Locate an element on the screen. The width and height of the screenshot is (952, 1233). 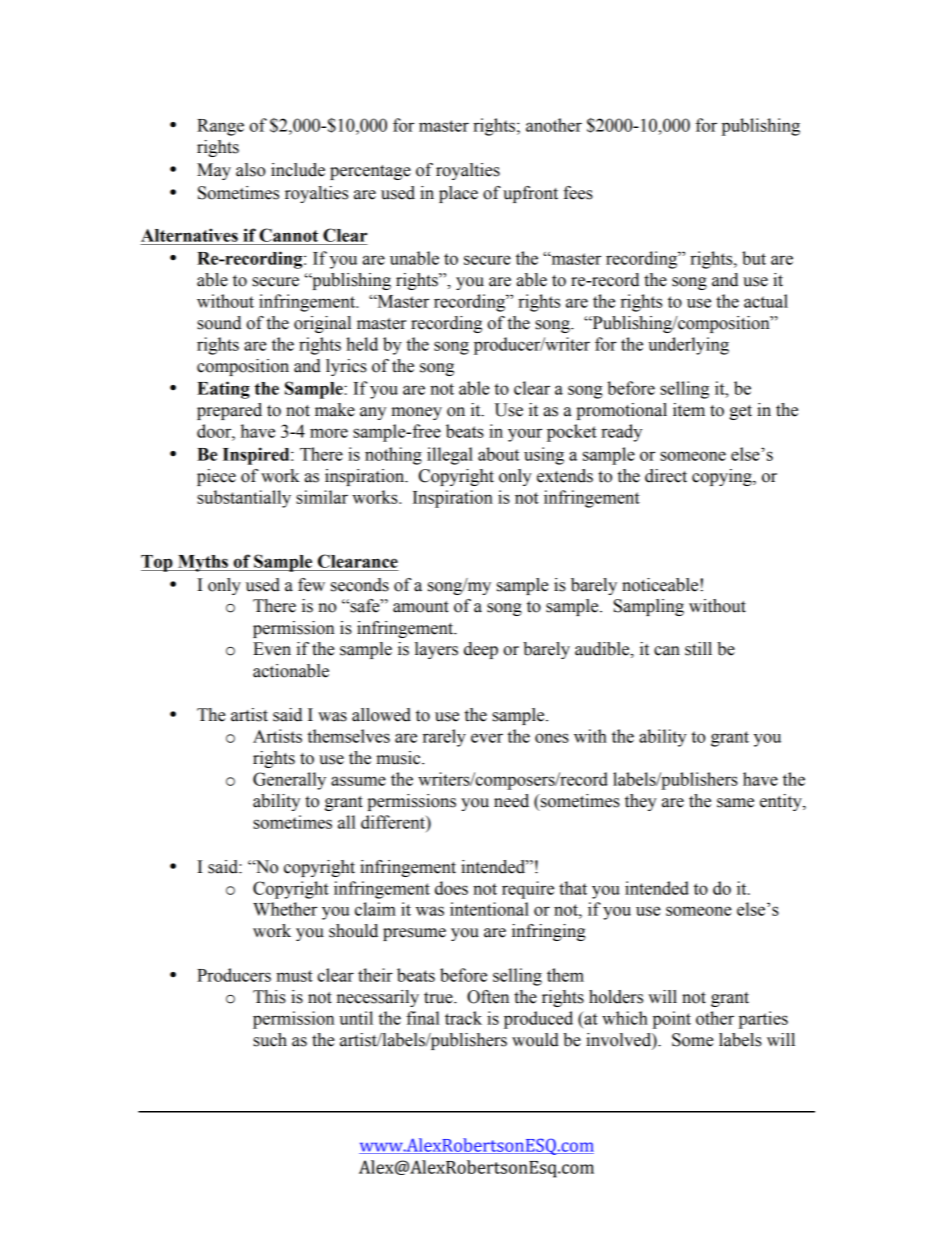
track is located at coordinates (463, 1018).
